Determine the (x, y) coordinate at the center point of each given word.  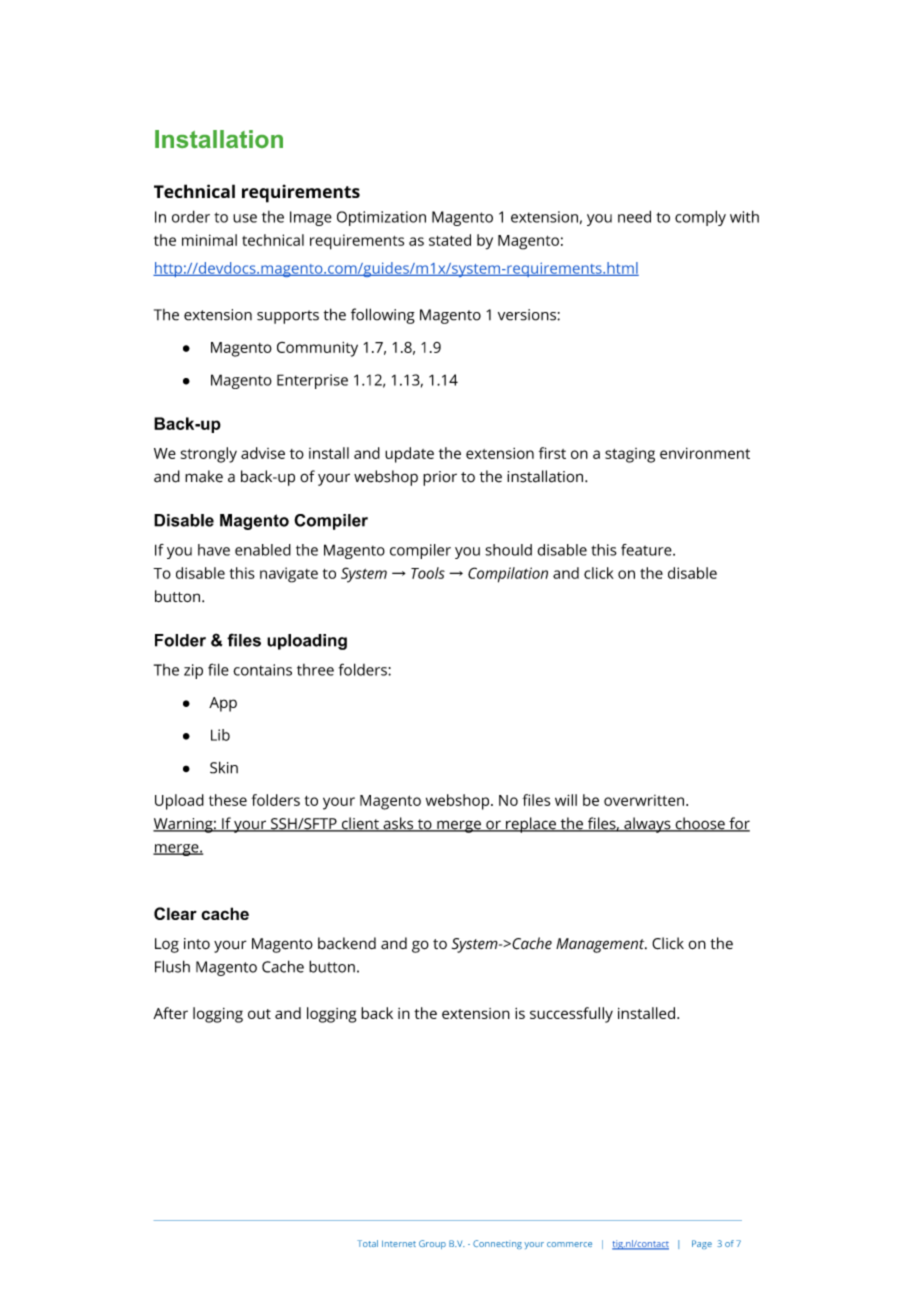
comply (700, 218)
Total (367, 1243)
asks (398, 824)
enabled (263, 550)
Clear (175, 913)
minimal (209, 240)
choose (700, 824)
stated (450, 240)
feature (646, 550)
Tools (428, 573)
